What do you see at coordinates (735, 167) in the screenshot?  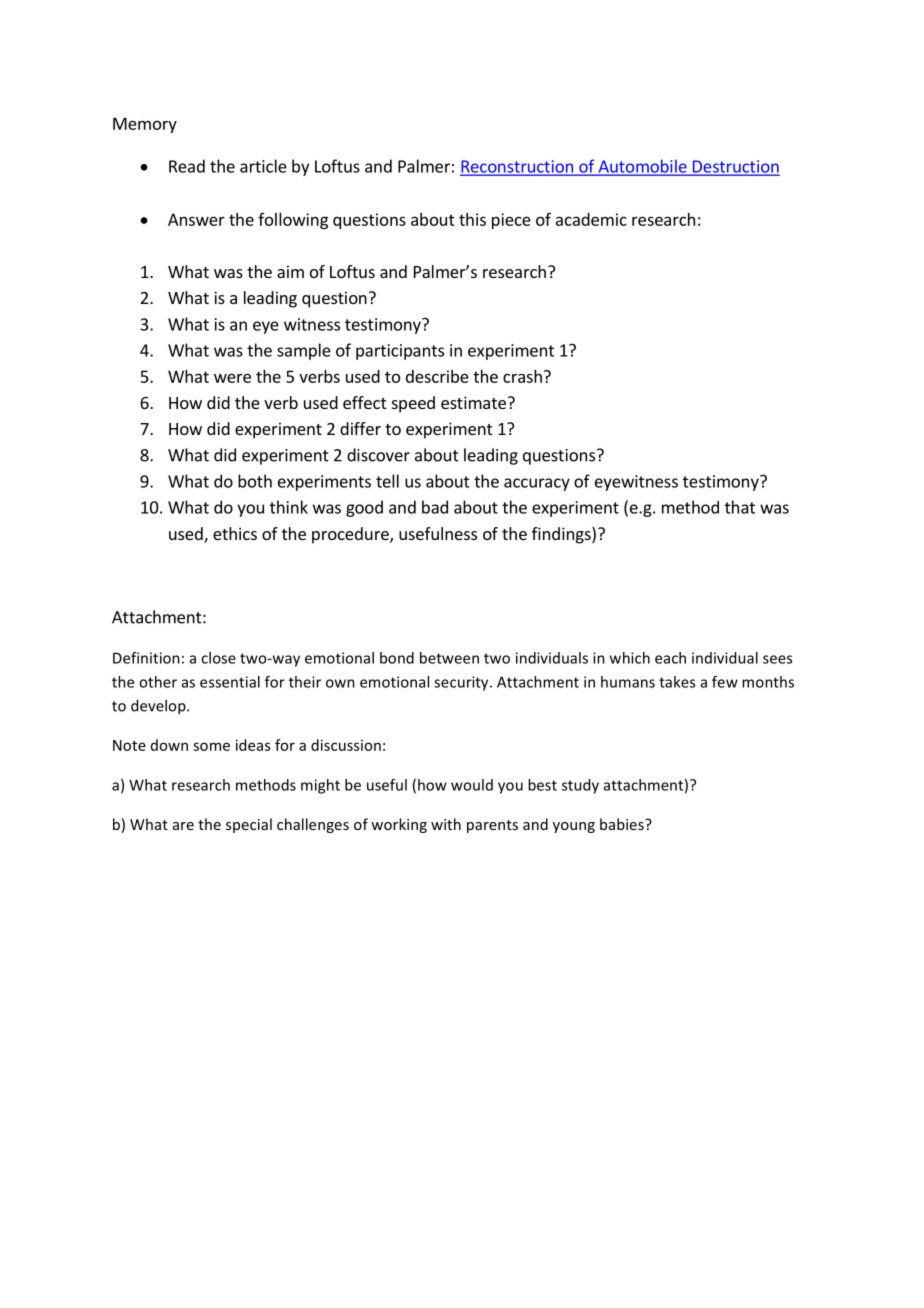 I see `Destruction` at bounding box center [735, 167].
